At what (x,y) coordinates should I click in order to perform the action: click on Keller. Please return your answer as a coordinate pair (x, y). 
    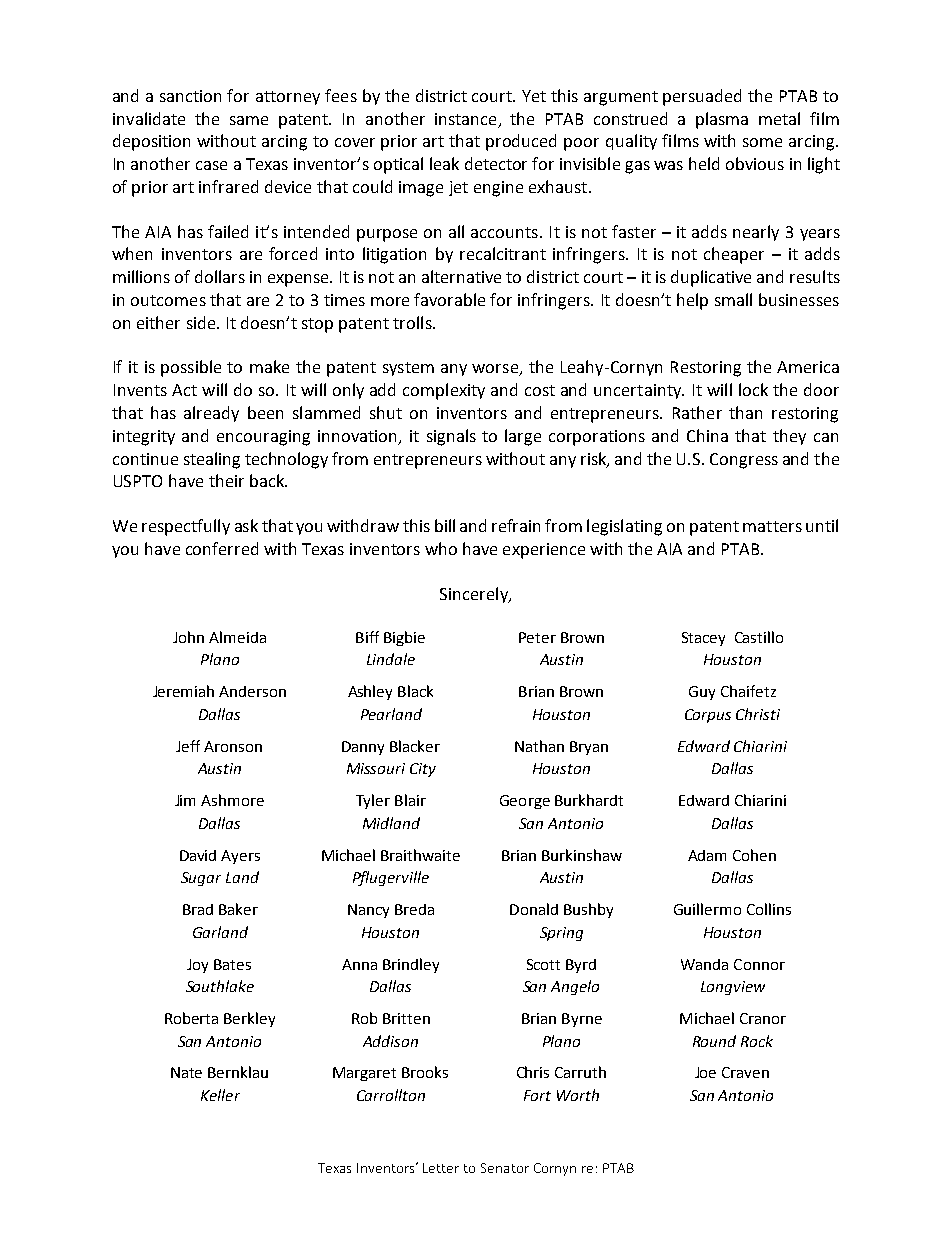
    Looking at the image, I should click on (220, 1095).
